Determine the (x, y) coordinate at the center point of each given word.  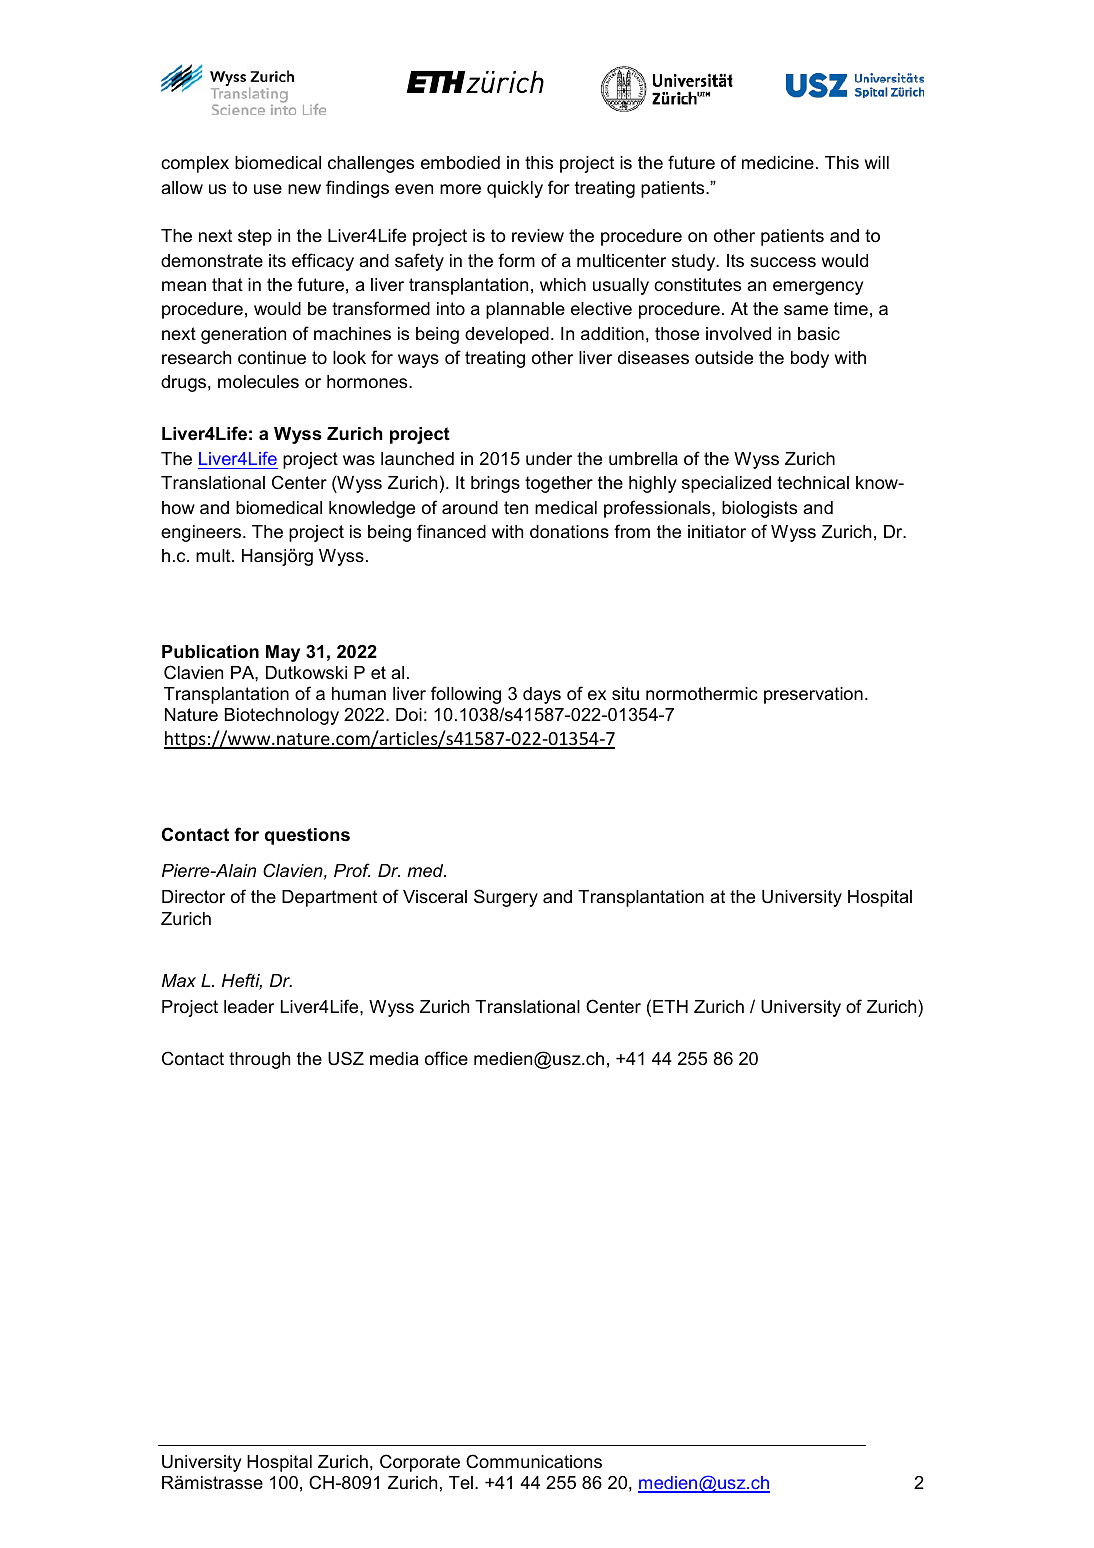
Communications (534, 1461)
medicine (778, 163)
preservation (813, 695)
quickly (515, 189)
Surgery (506, 898)
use (268, 189)
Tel (461, 1482)
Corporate (420, 1463)
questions (307, 836)
